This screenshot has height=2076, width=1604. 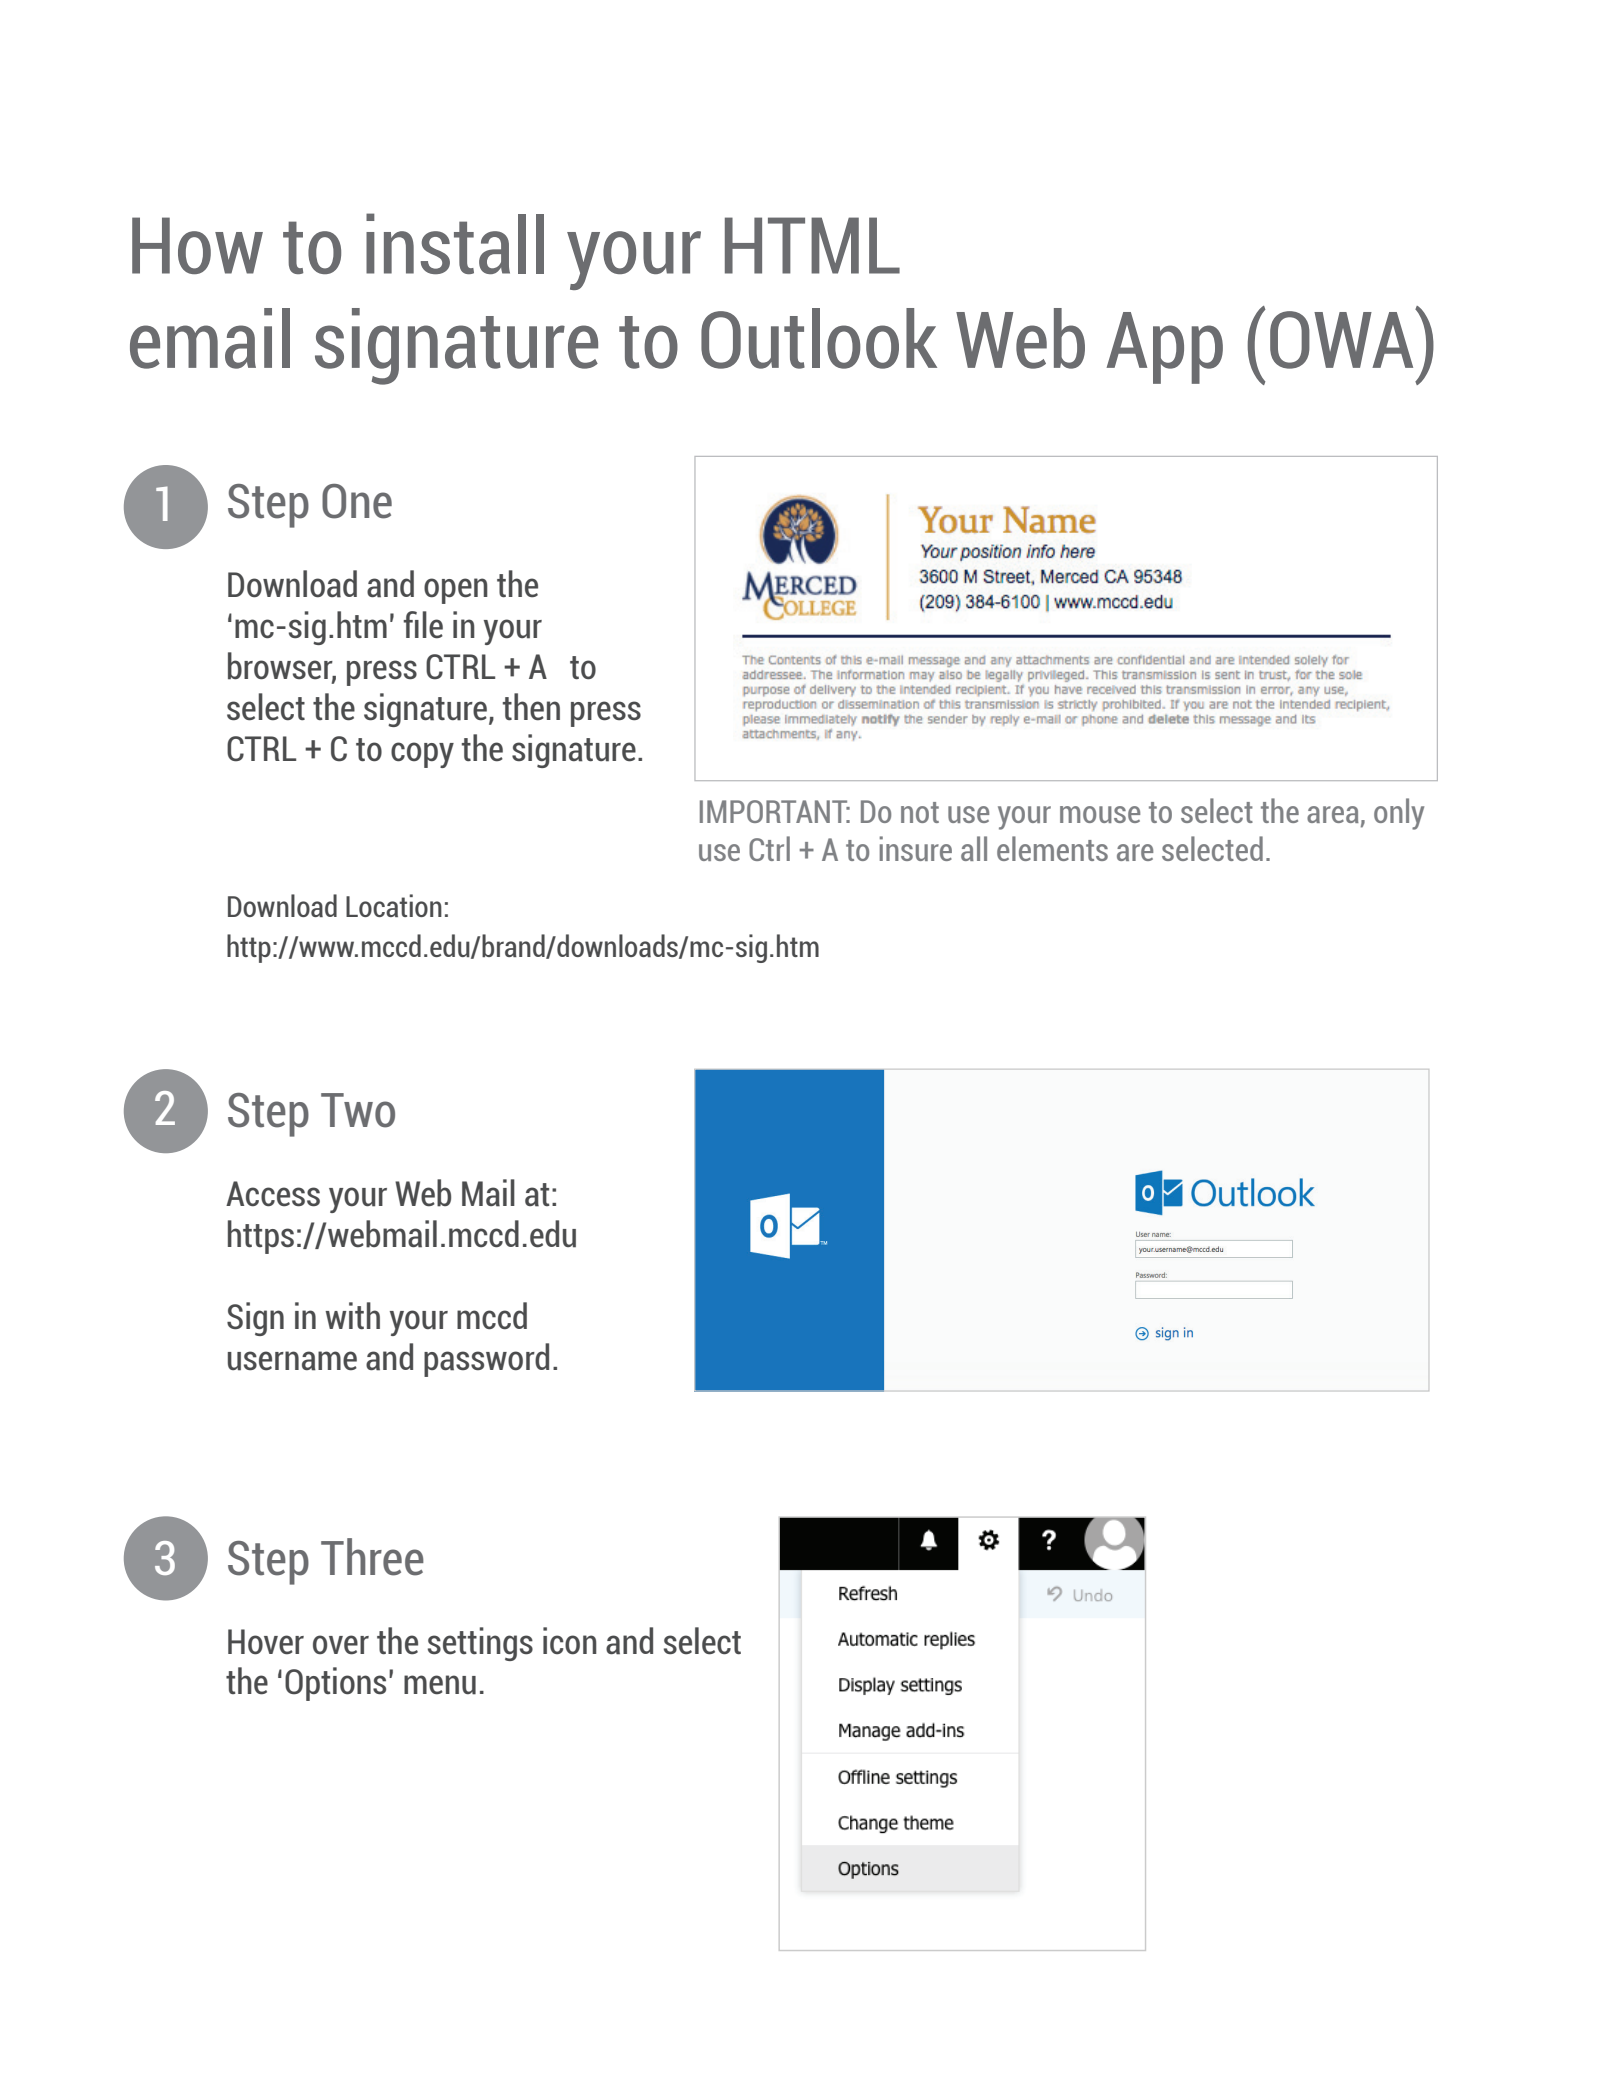 I want to click on area, so click(x=1333, y=814).
